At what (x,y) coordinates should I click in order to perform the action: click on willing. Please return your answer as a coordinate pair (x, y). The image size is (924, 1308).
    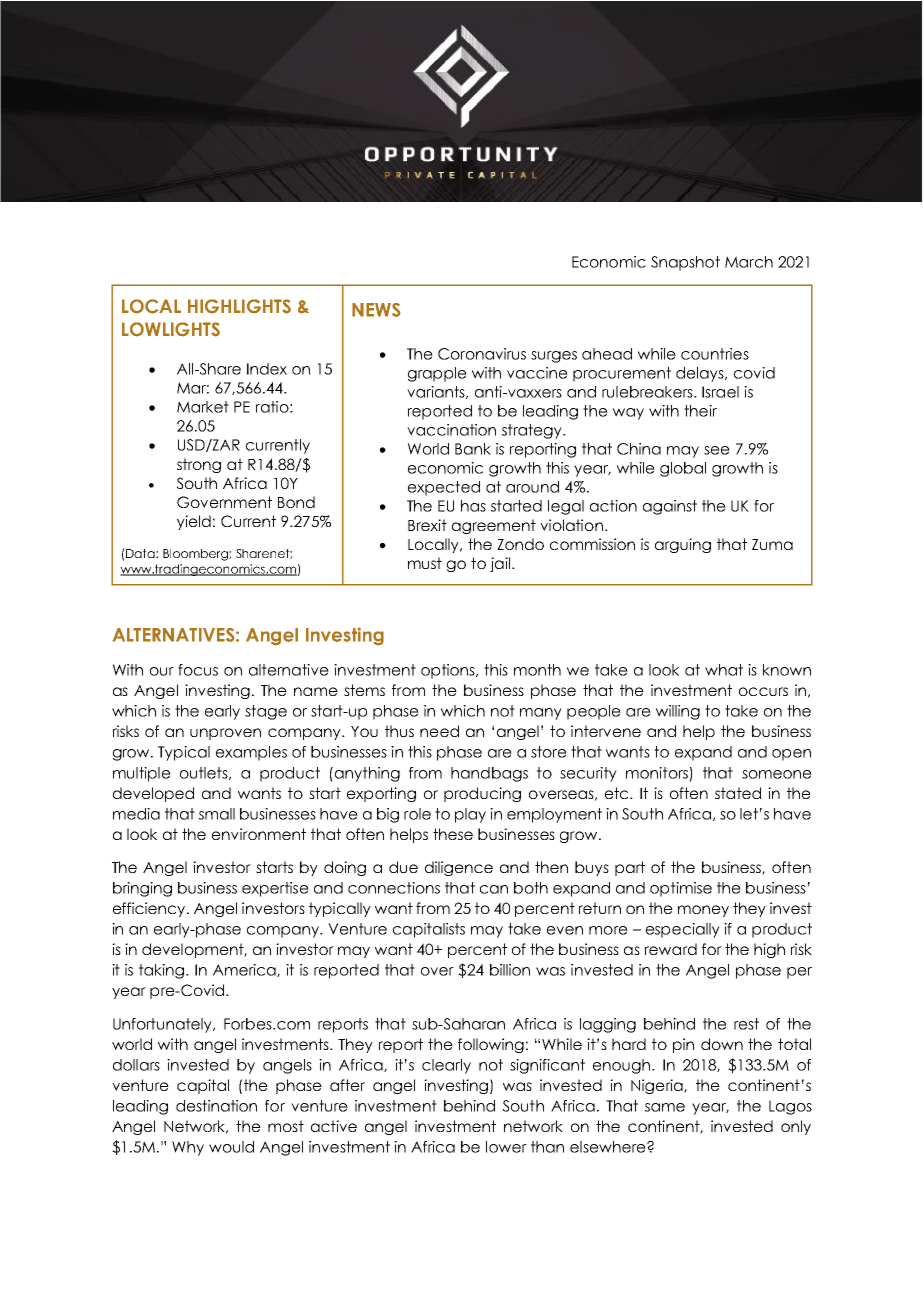
    Looking at the image, I should click on (678, 712).
